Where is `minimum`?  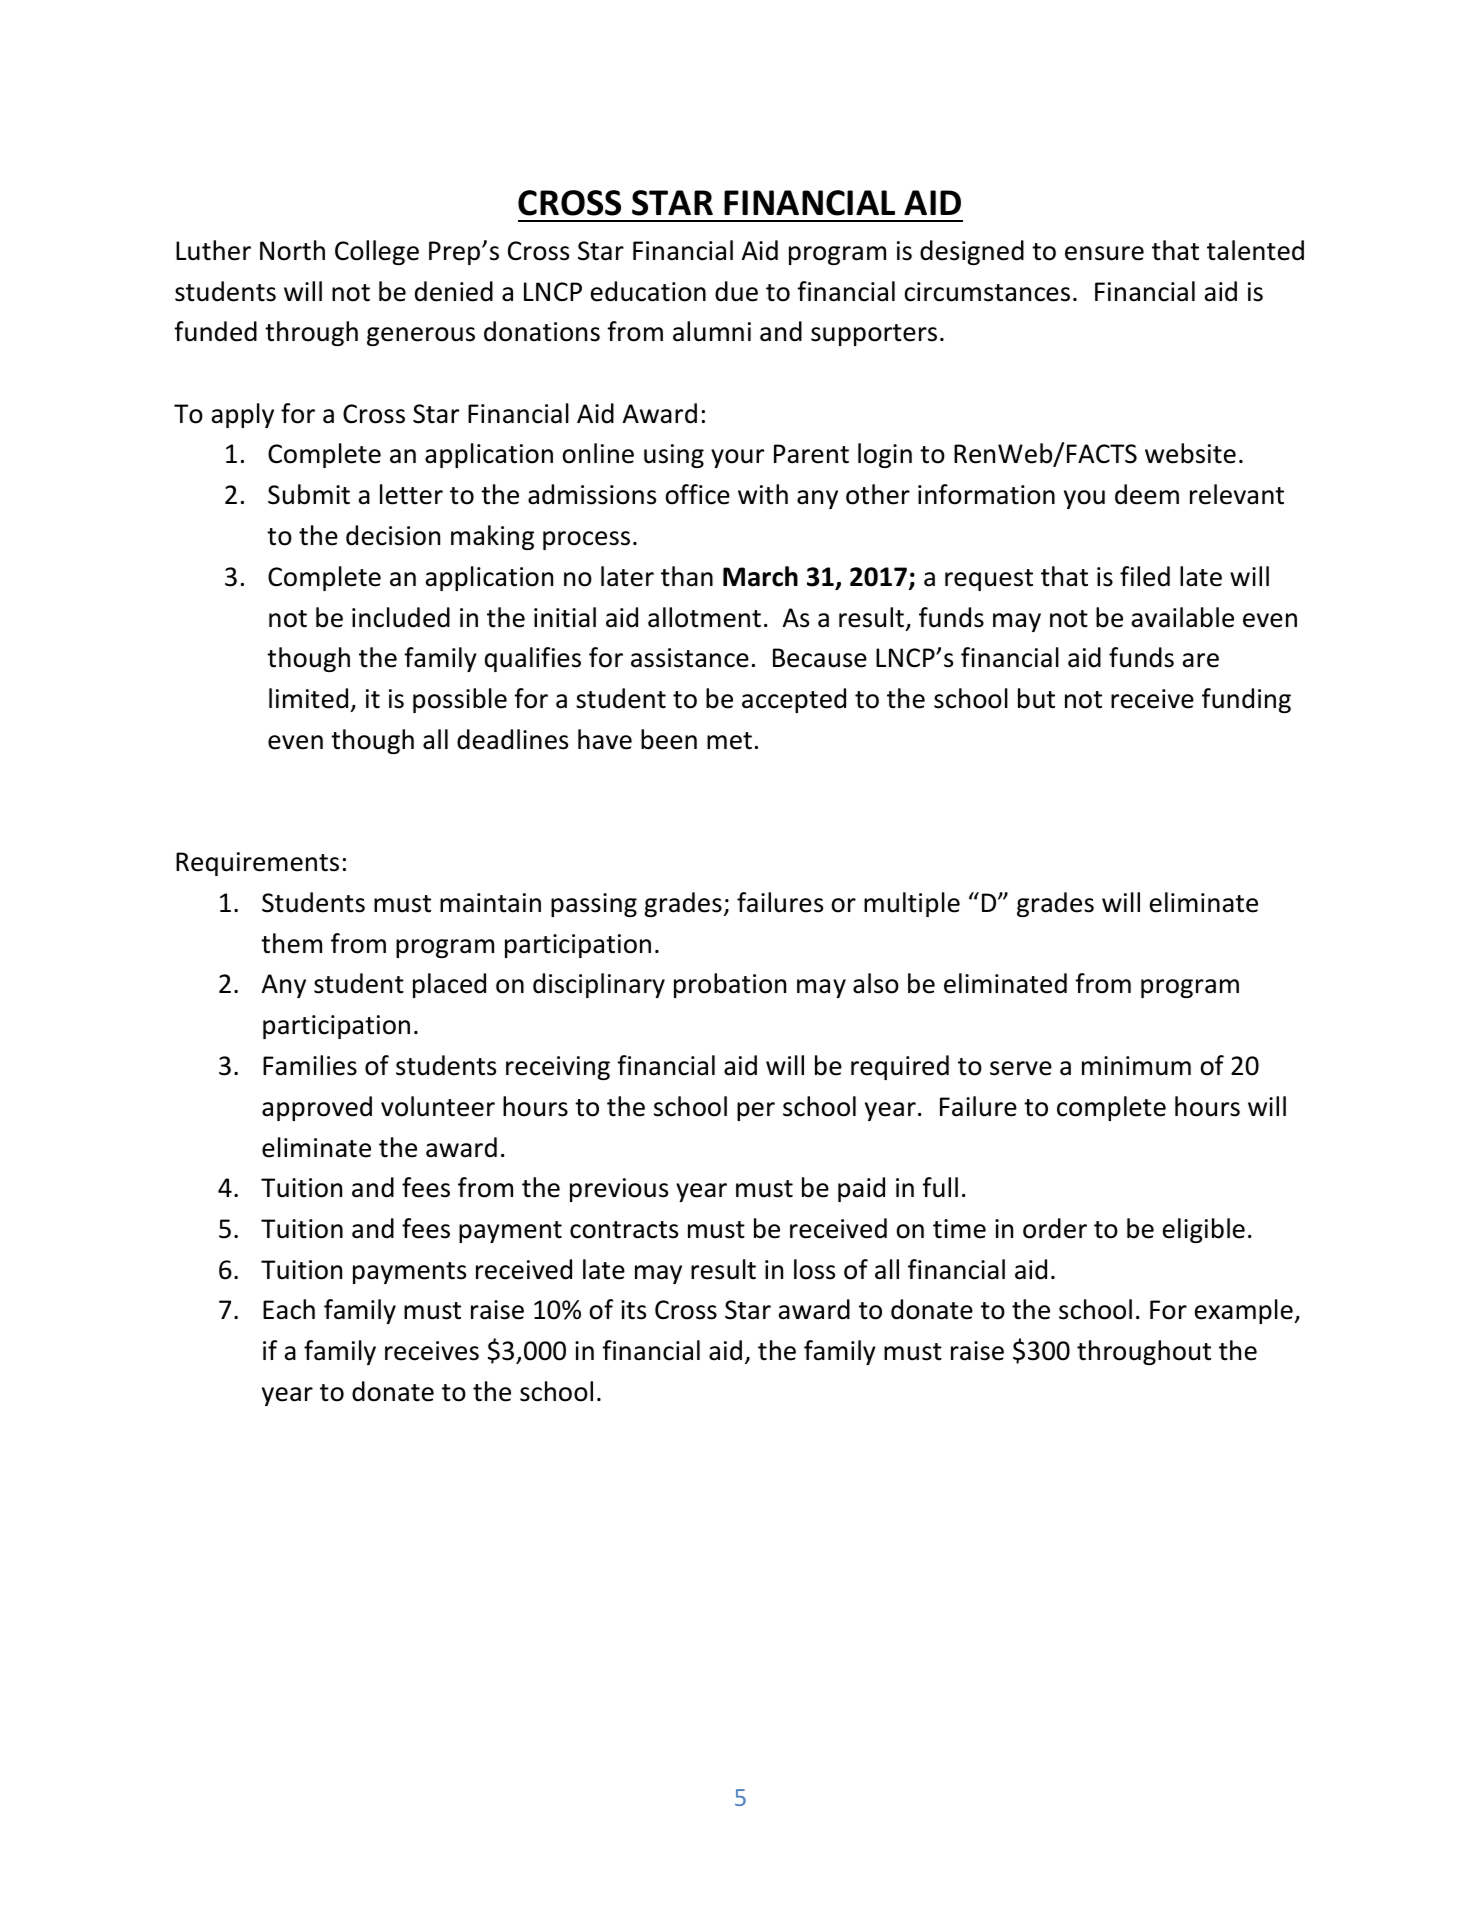
minimum is located at coordinates (1136, 1066).
